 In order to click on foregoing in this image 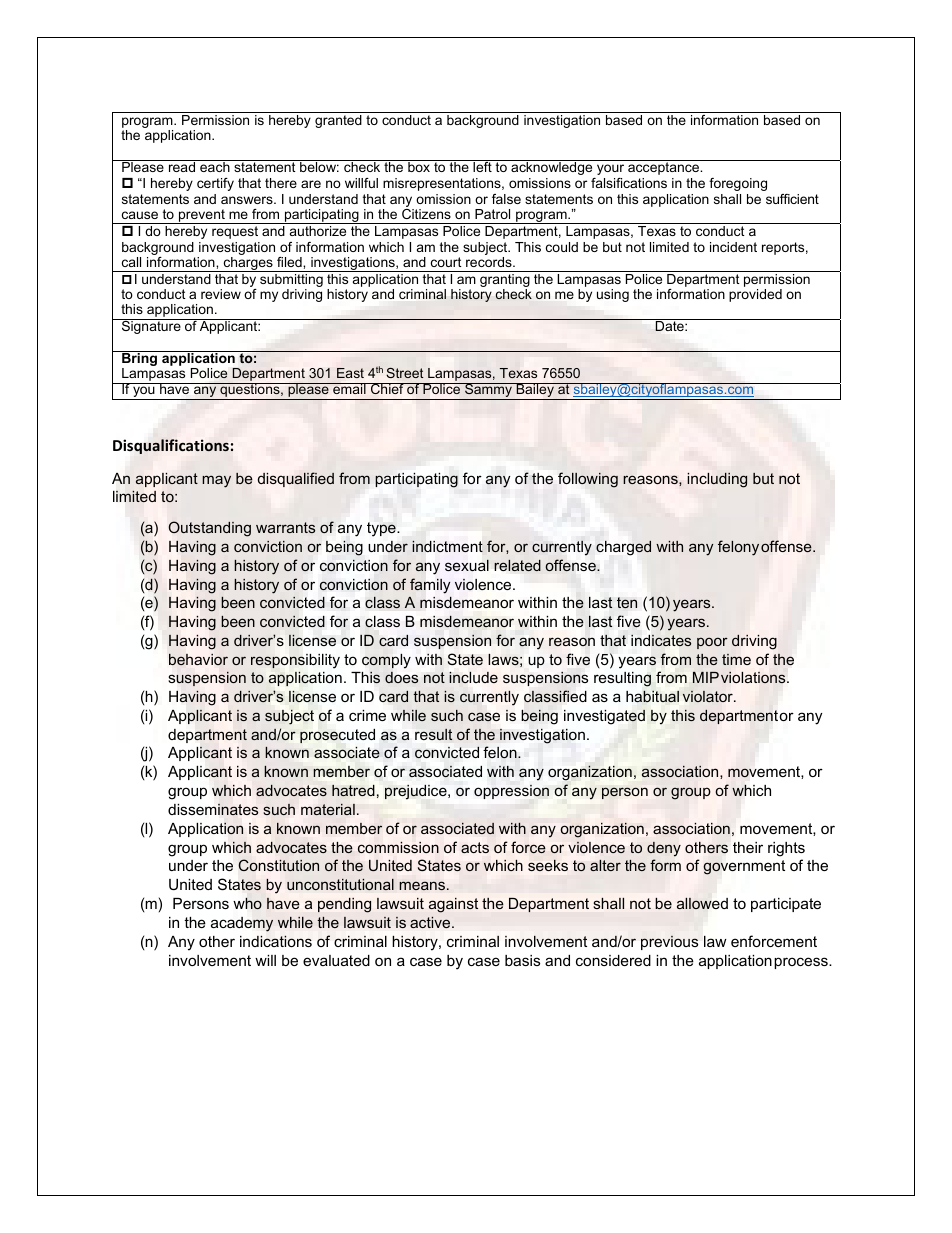, I will do `click(738, 184)`.
